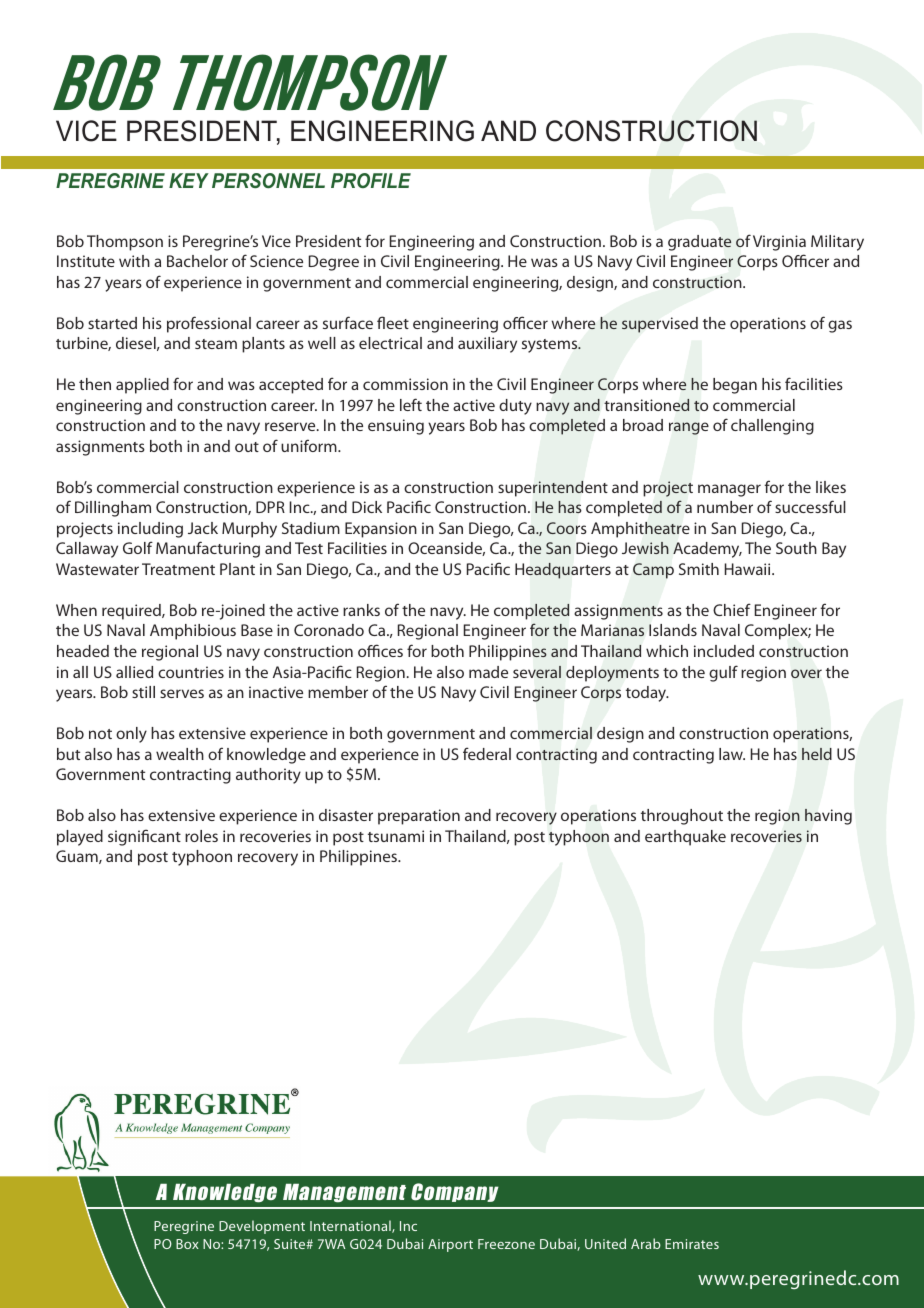 The image size is (924, 1308). Describe the element at coordinates (723, 673) in the screenshot. I see `gulf` at that location.
